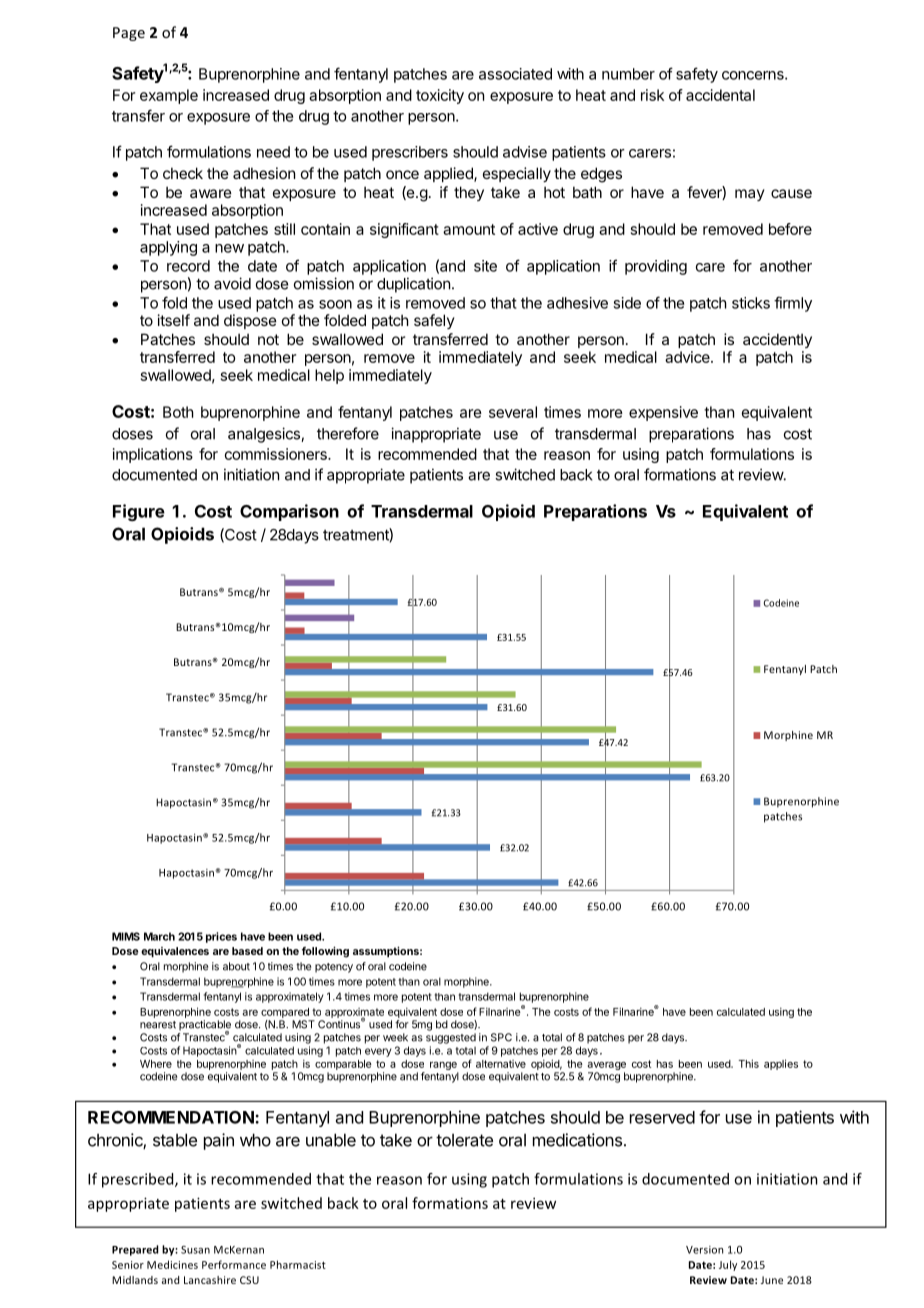 Image resolution: width=924 pixels, height=1308 pixels. I want to click on Susan, so click(195, 1250).
